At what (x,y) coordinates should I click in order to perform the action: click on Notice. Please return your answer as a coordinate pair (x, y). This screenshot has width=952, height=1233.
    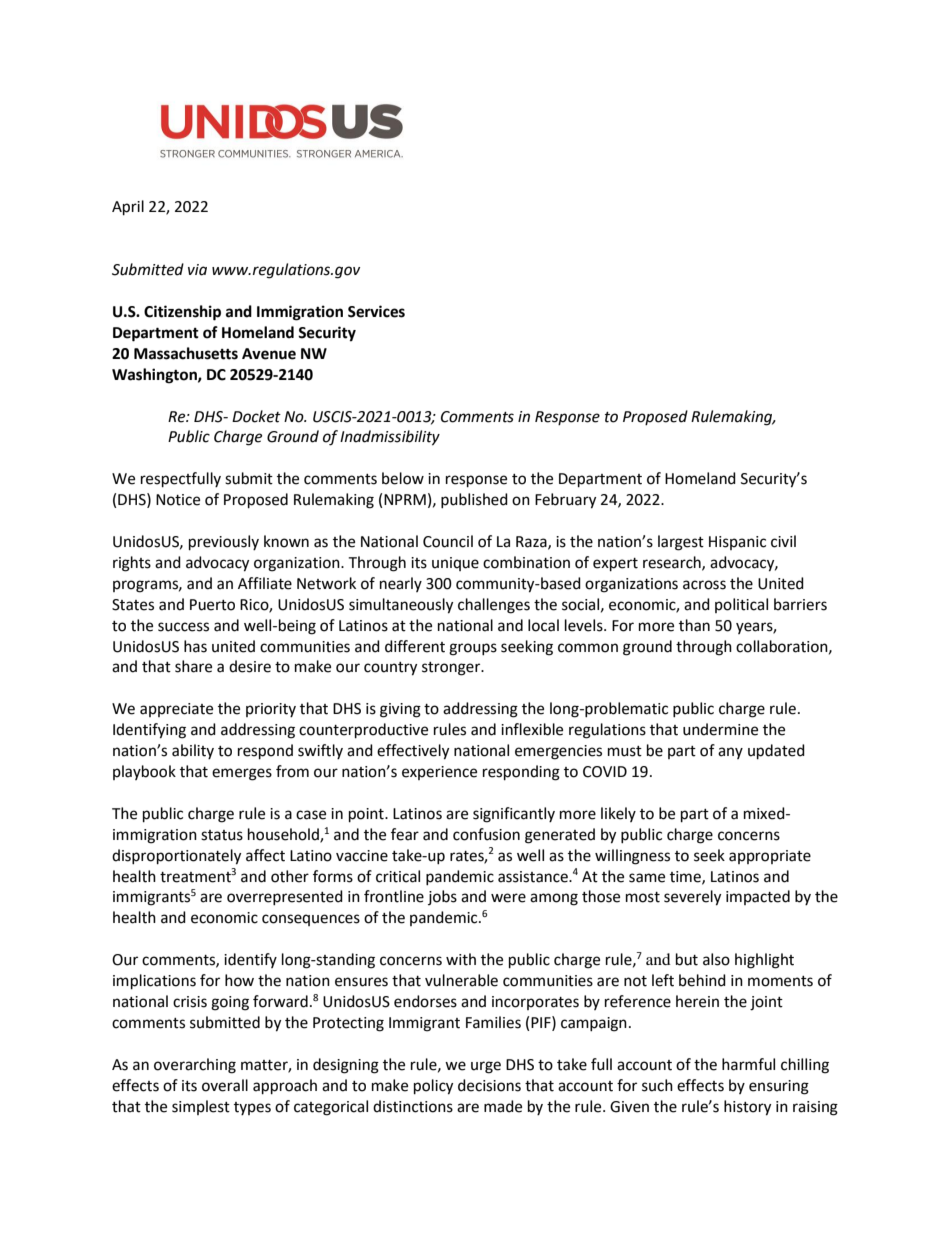
    Looking at the image, I should click on (178, 500).
